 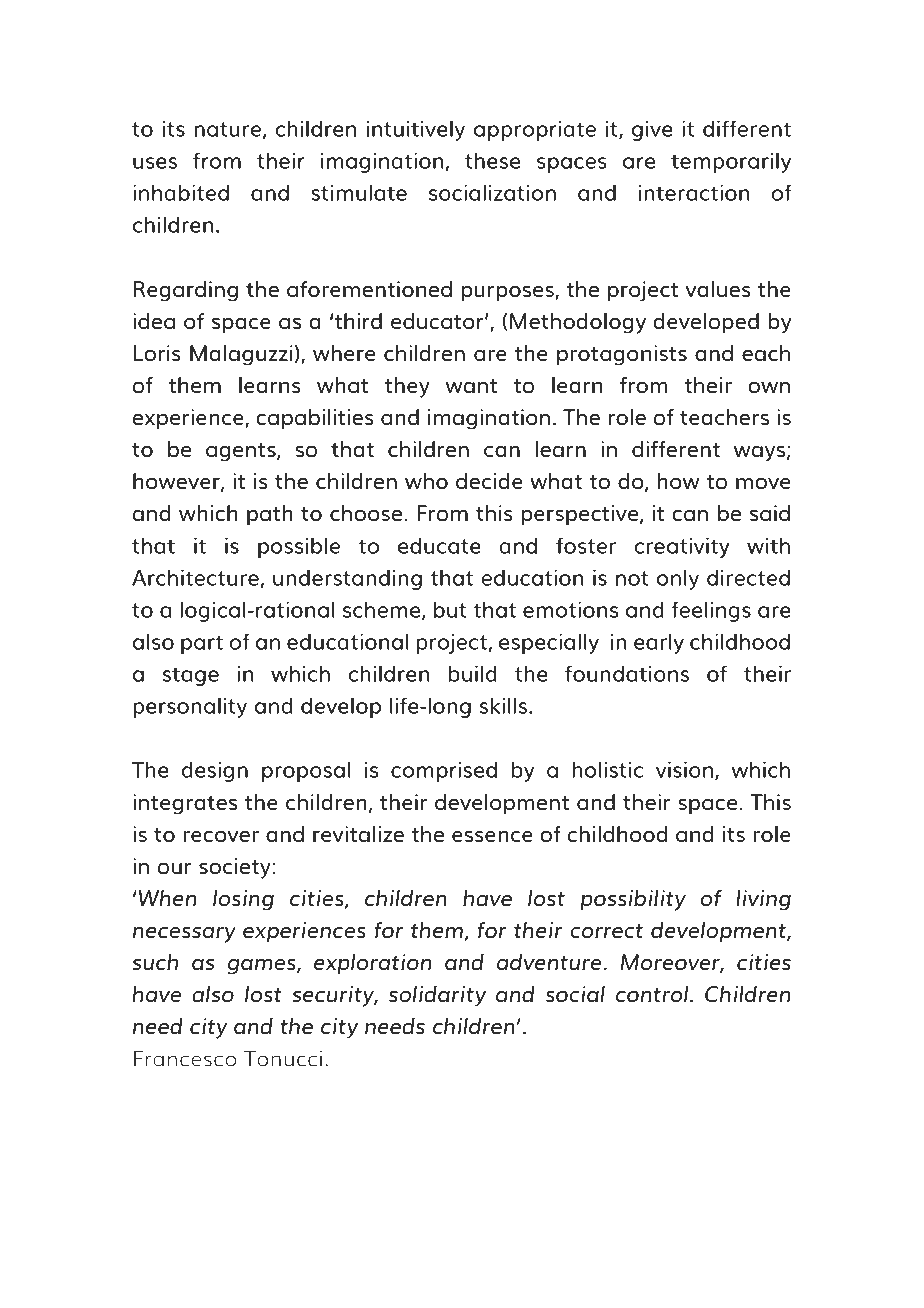 I want to click on recover, so click(x=221, y=836).
